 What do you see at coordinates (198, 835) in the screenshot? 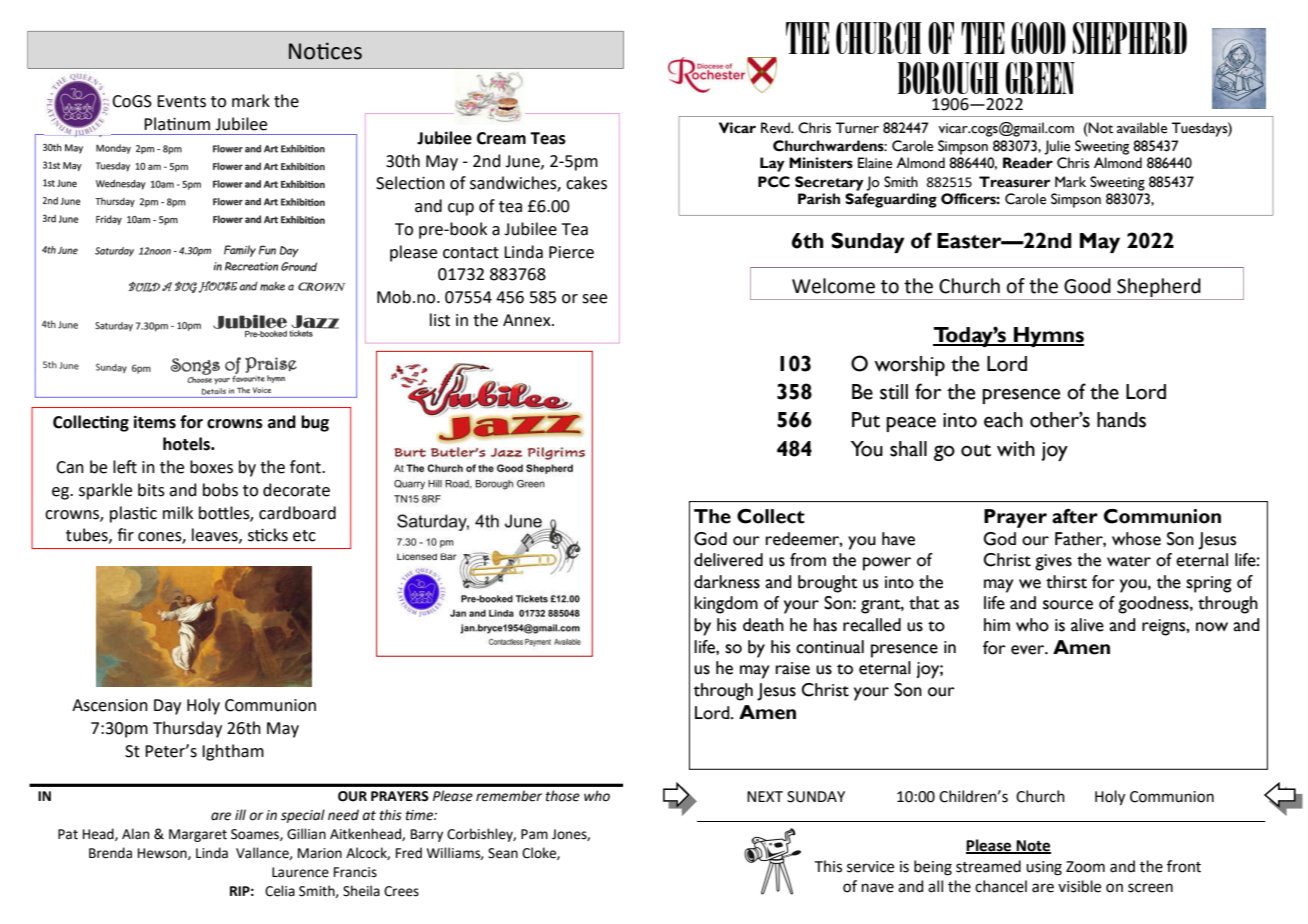
I see `Margaret` at bounding box center [198, 835].
